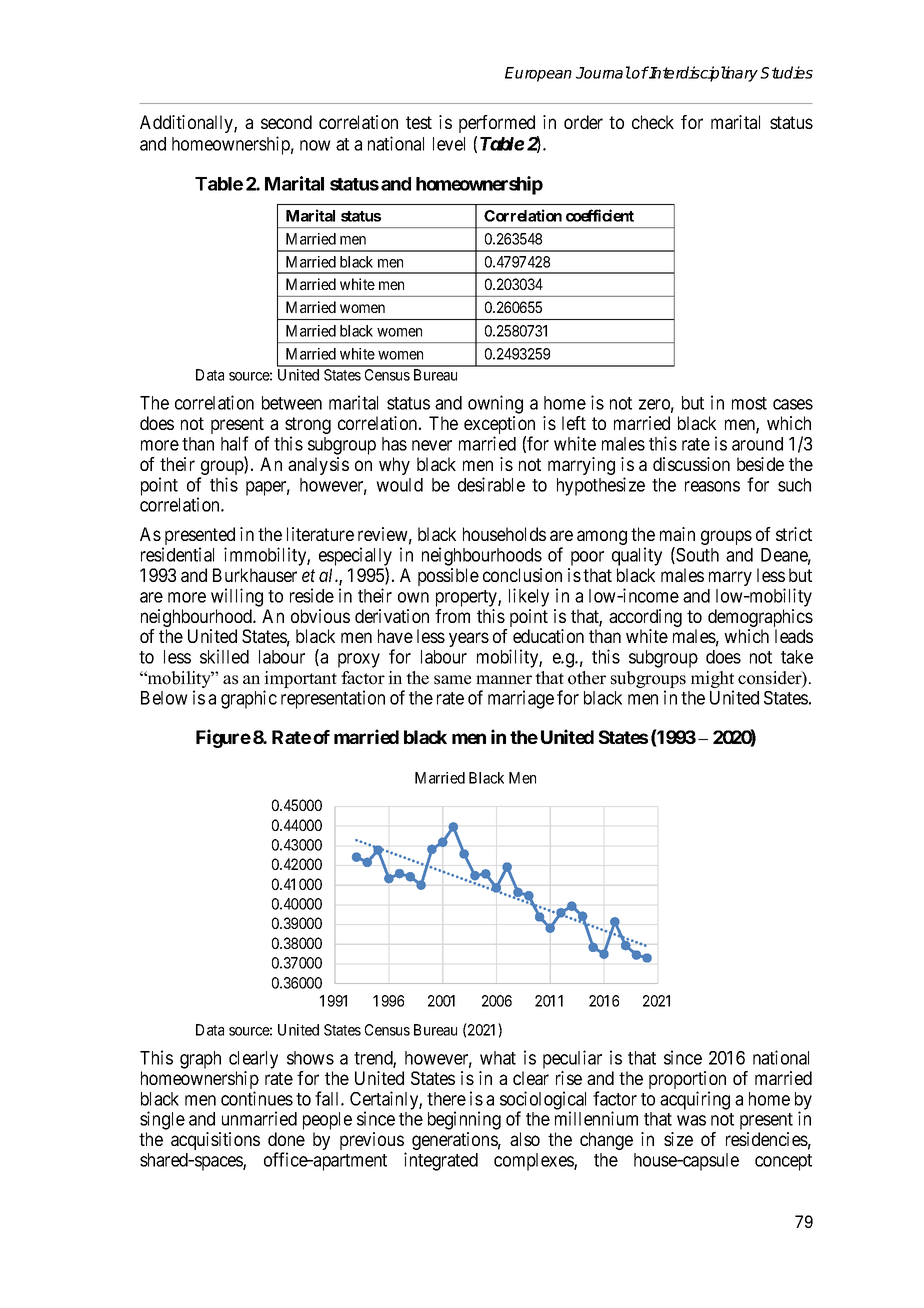 The height and width of the page is (1308, 924). What do you see at coordinates (292, 403) in the page?
I see `between` at bounding box center [292, 403].
